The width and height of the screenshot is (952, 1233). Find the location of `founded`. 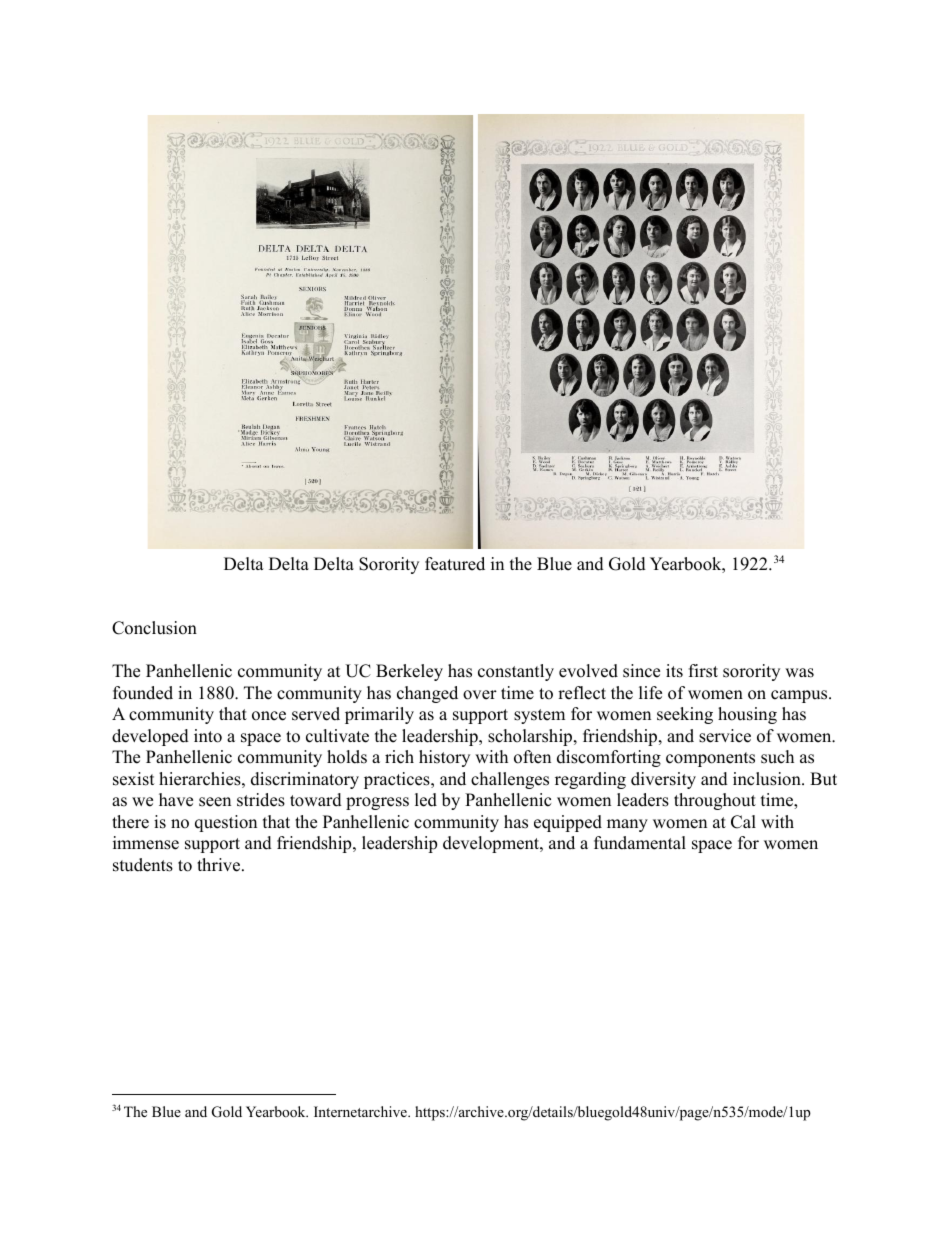

founded is located at coordinates (143, 693).
